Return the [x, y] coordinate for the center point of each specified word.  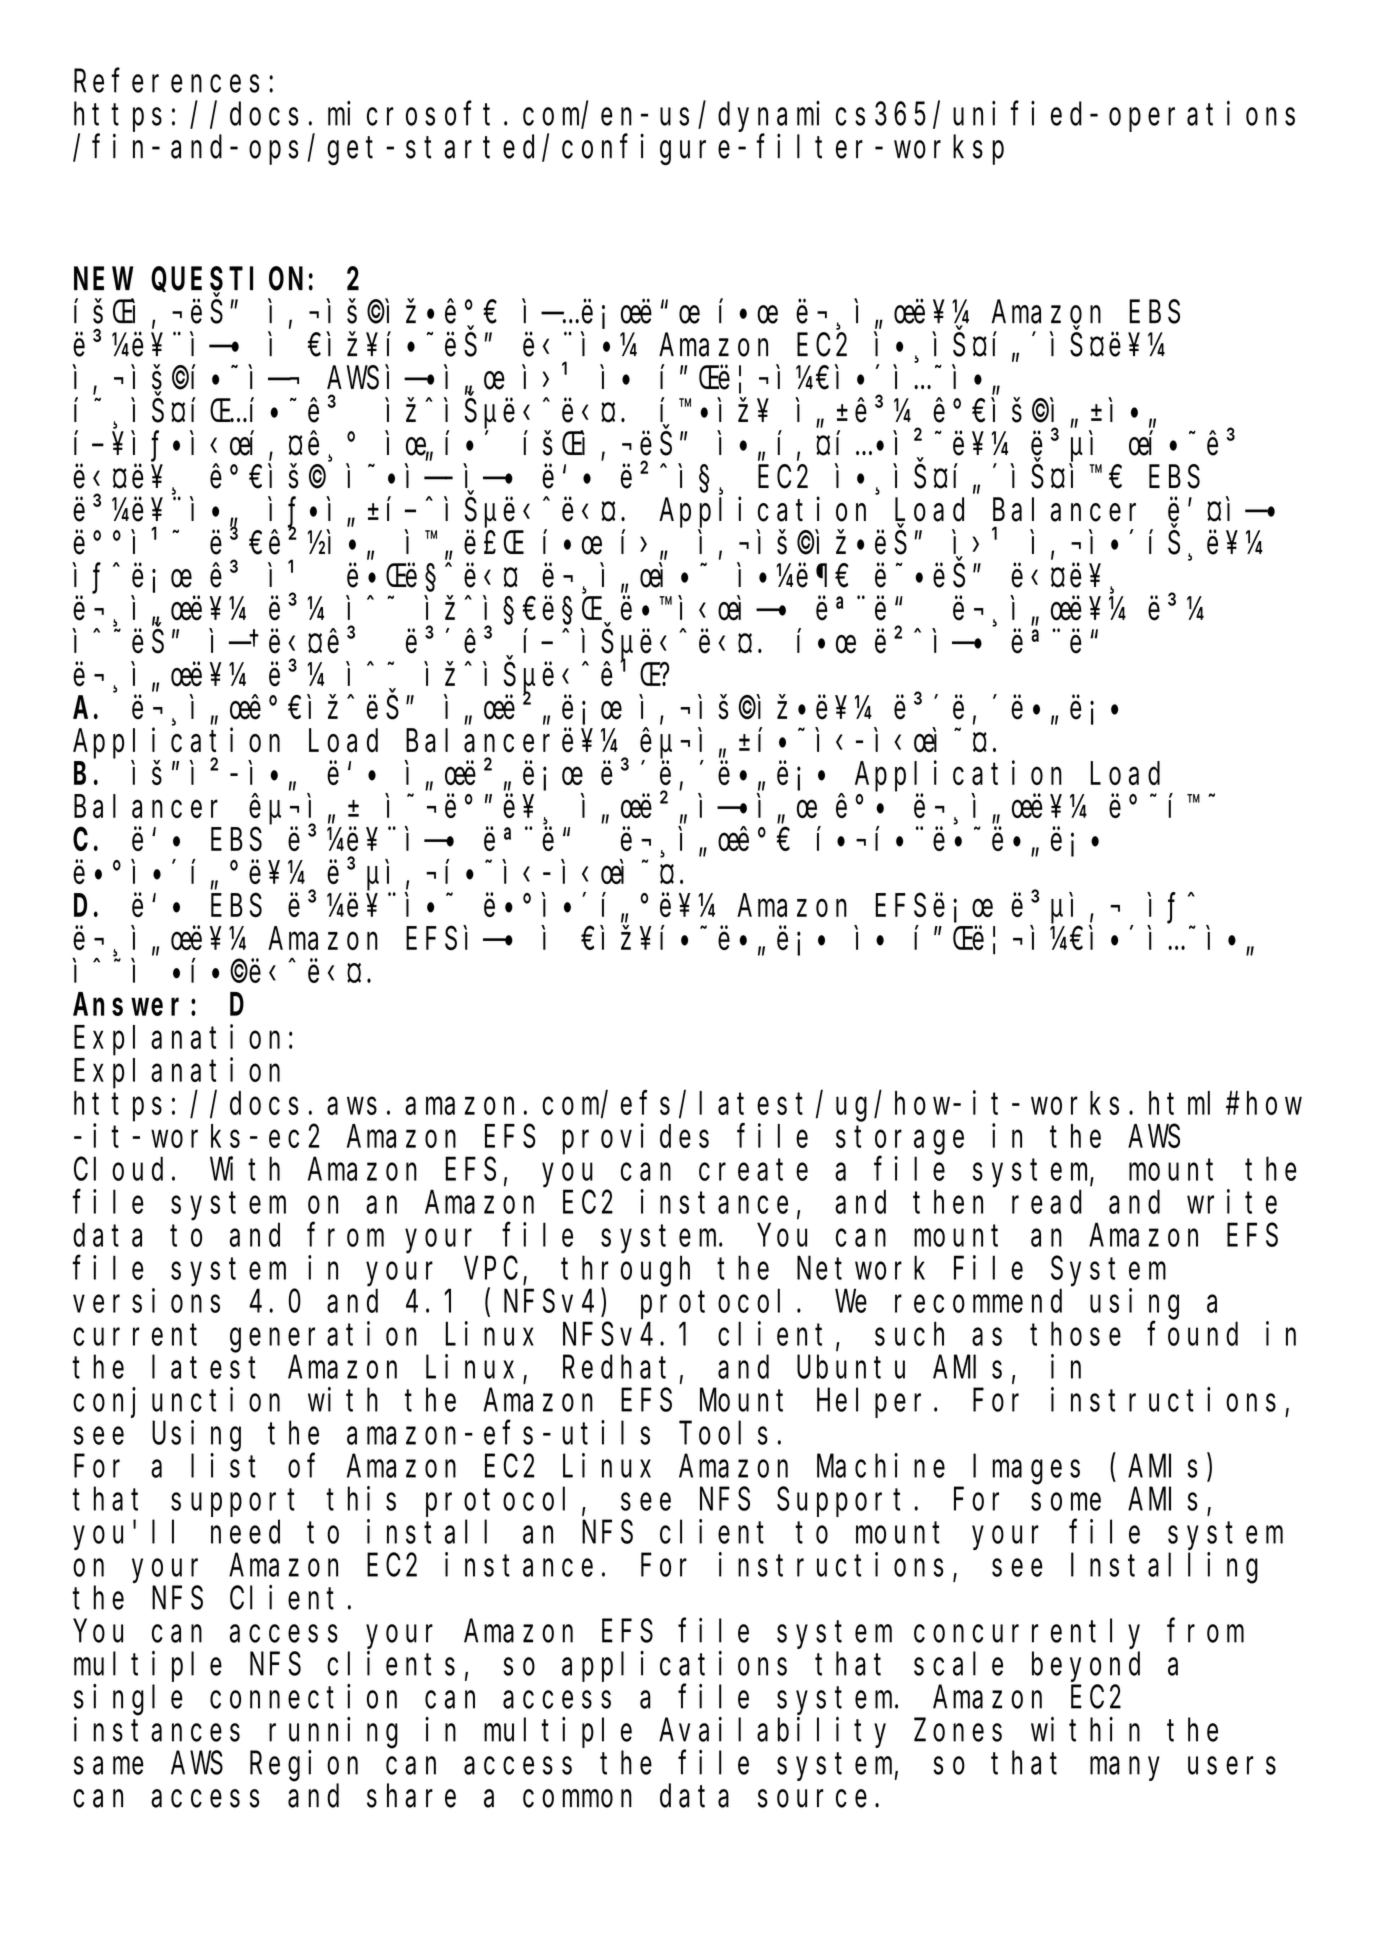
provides [635, 1139]
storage [900, 1141]
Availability [772, 1732]
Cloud [118, 1169]
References [166, 81]
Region [304, 1766]
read [1047, 1202]
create [753, 1170]
